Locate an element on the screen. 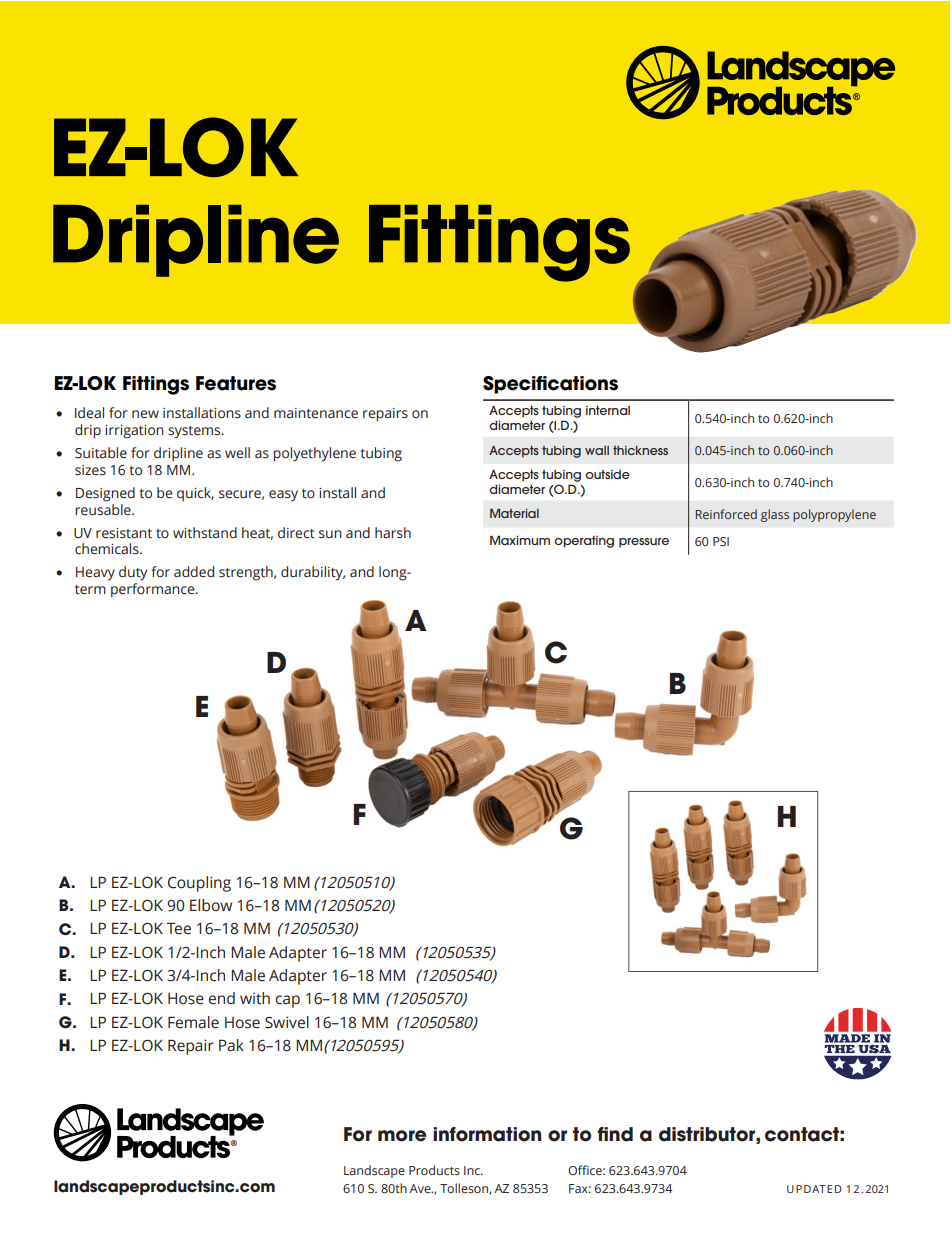  Coupling is located at coordinates (199, 884).
